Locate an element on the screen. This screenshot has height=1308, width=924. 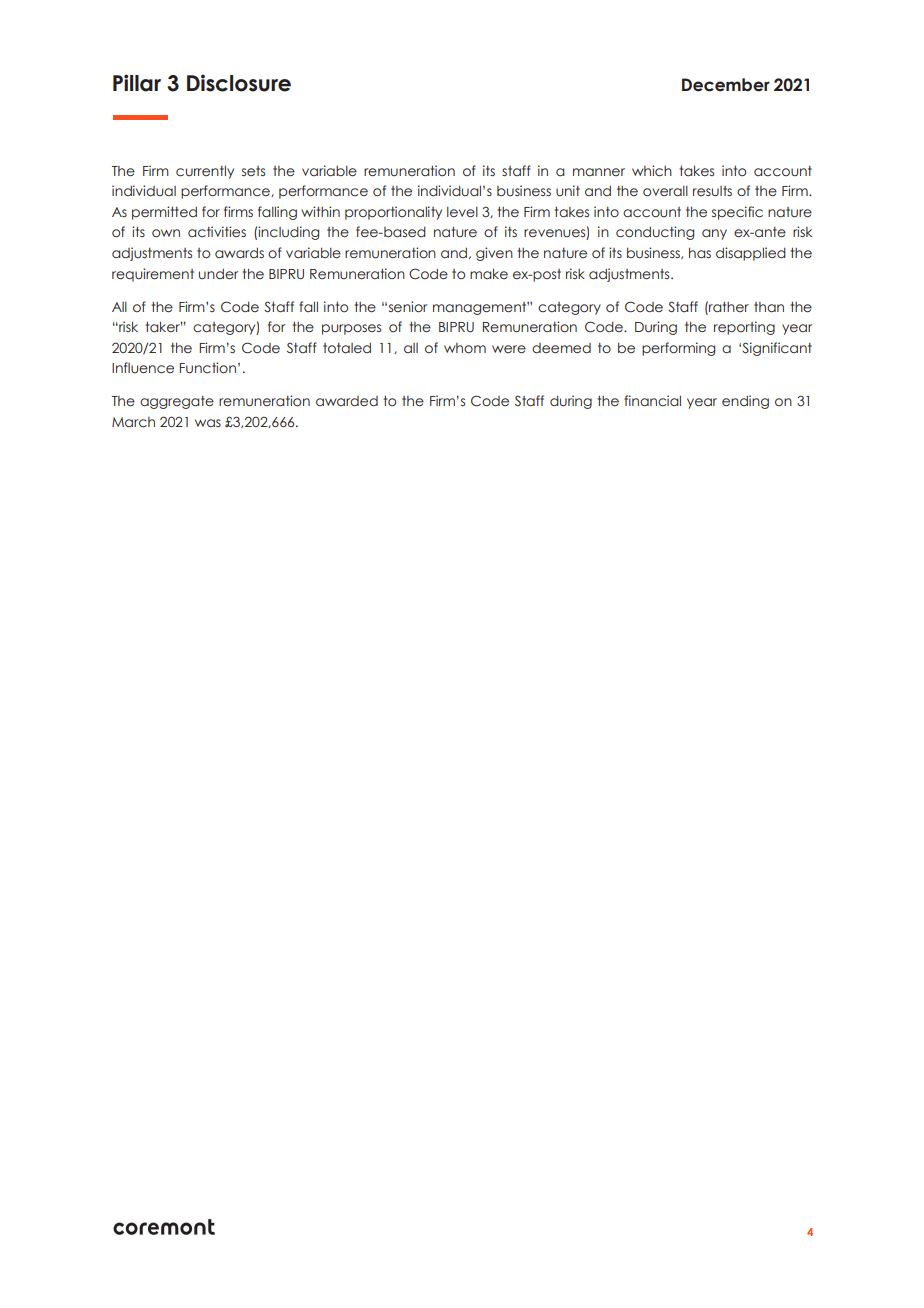
make is located at coordinates (489, 273).
